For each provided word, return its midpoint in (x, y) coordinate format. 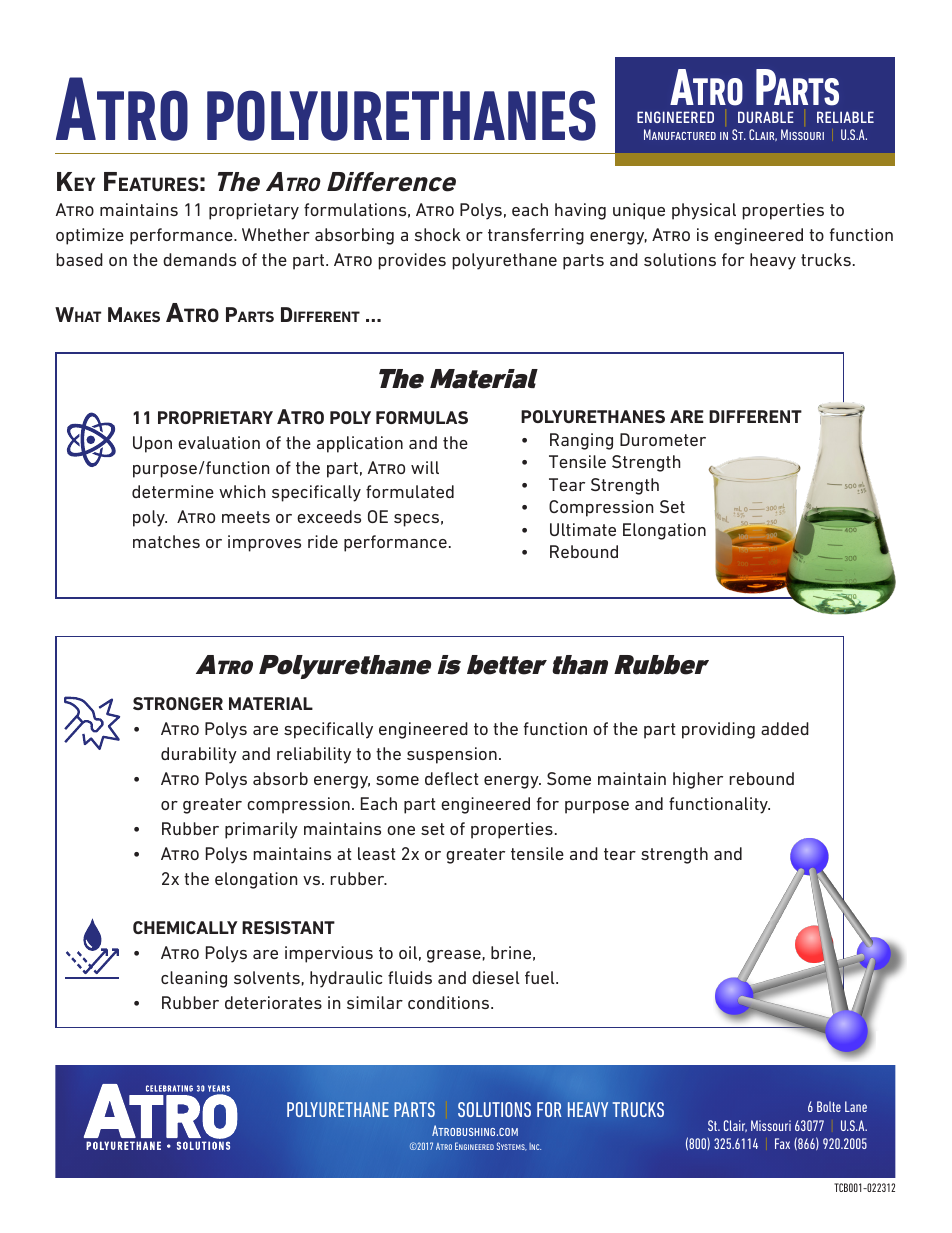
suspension (452, 755)
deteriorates (273, 1002)
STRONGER (178, 703)
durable (766, 117)
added (785, 728)
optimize (90, 236)
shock (438, 234)
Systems (512, 1146)
